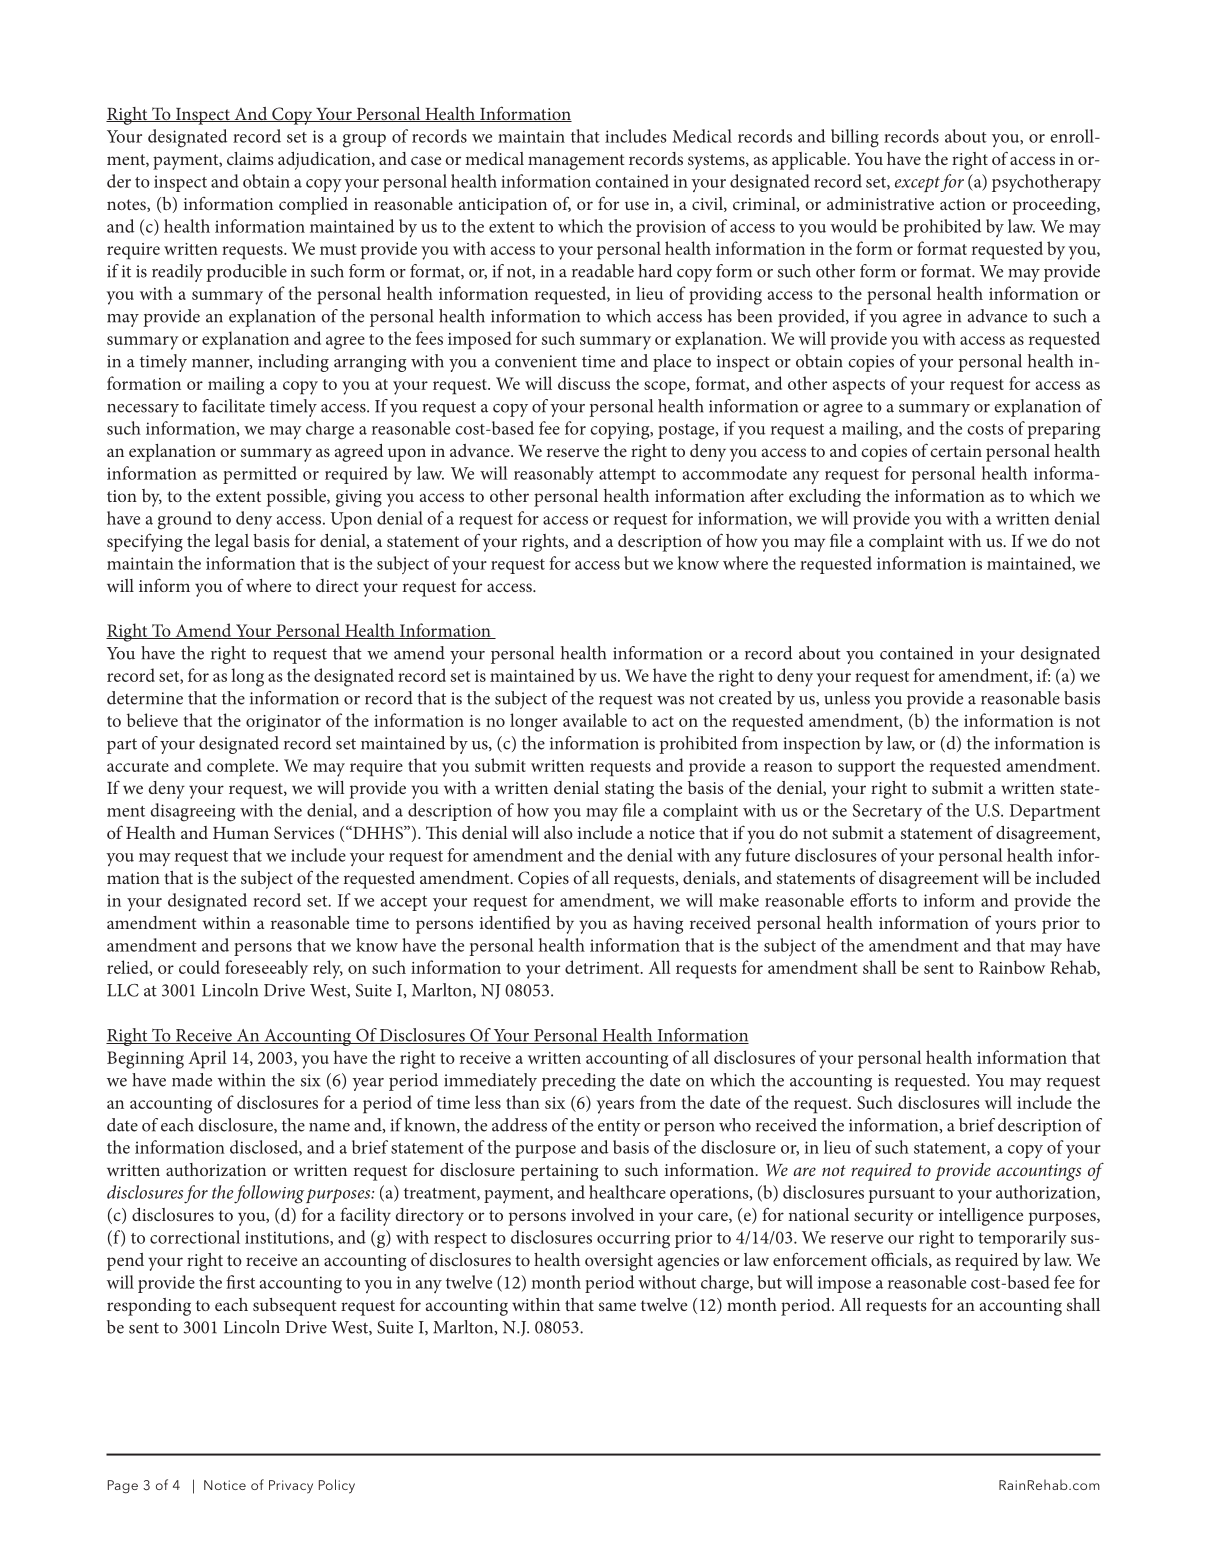  What do you see at coordinates (558, 832) in the screenshot?
I see `also` at bounding box center [558, 832].
